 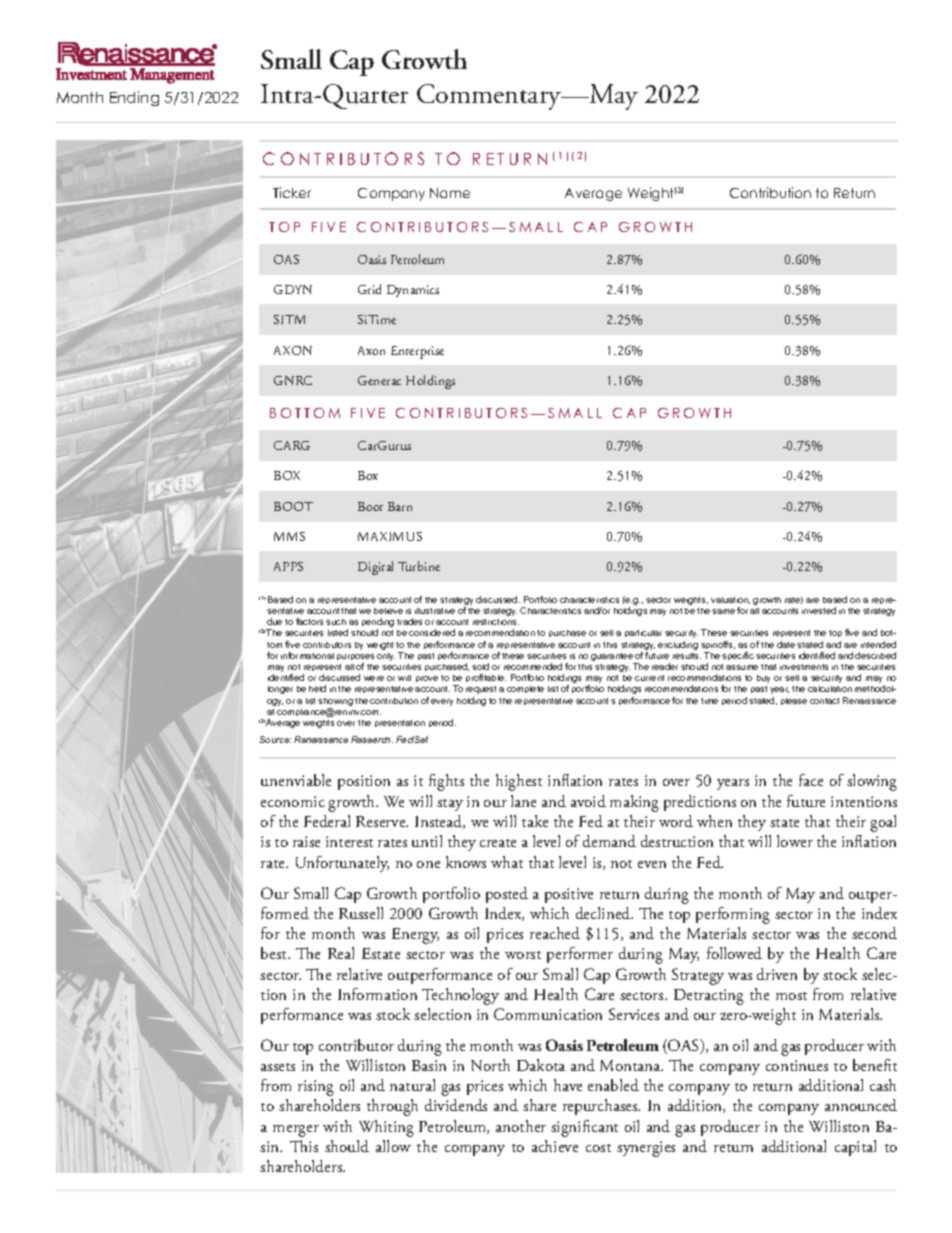 What do you see at coordinates (569, 895) in the image?
I see `positive` at bounding box center [569, 895].
